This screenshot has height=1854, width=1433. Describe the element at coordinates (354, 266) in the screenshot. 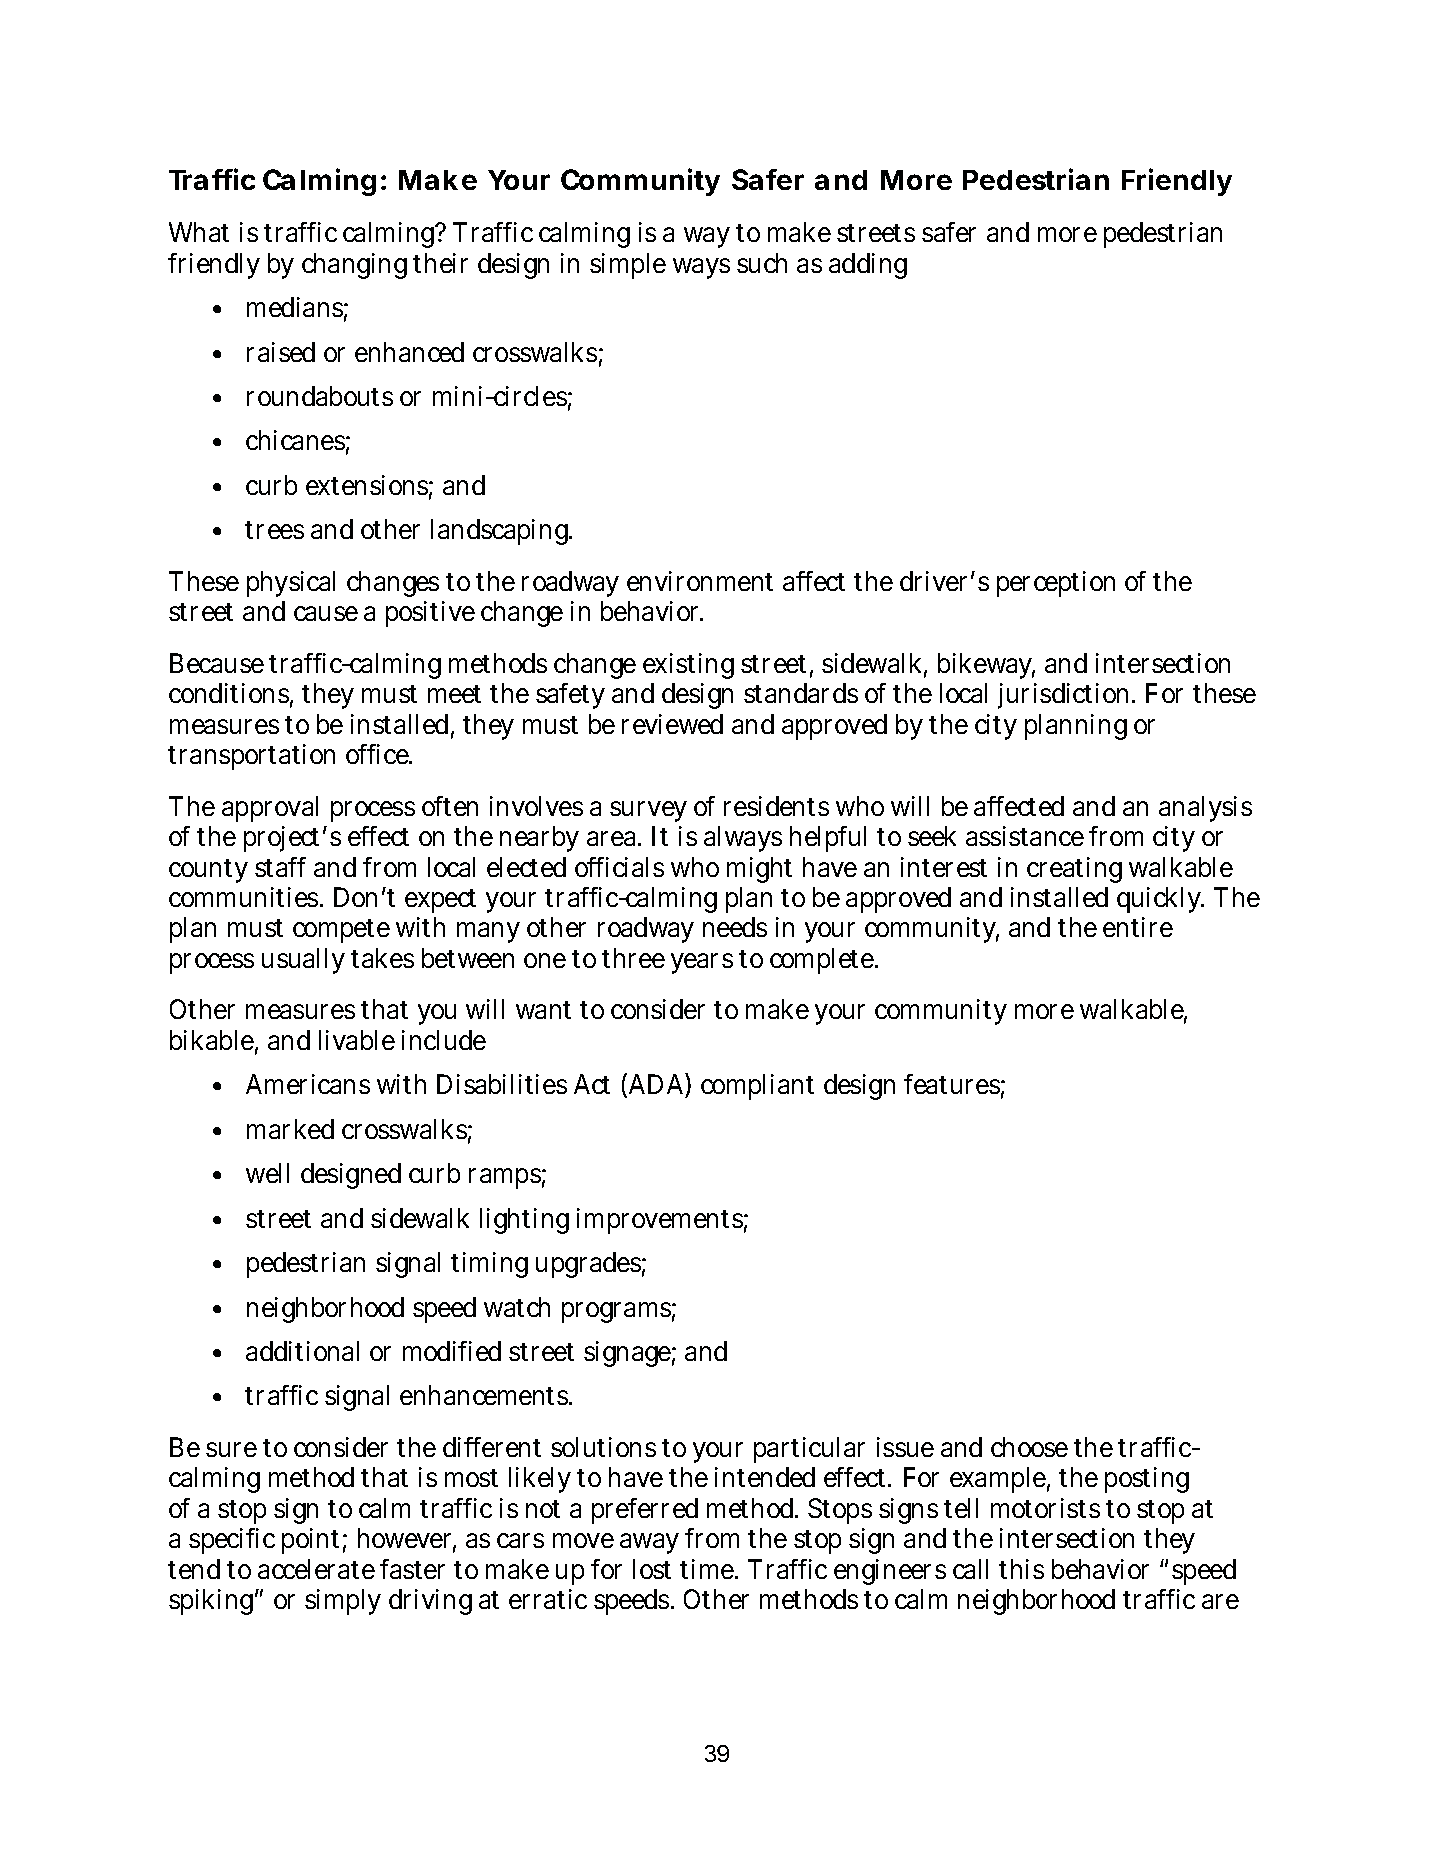

I see `changing` at that location.
